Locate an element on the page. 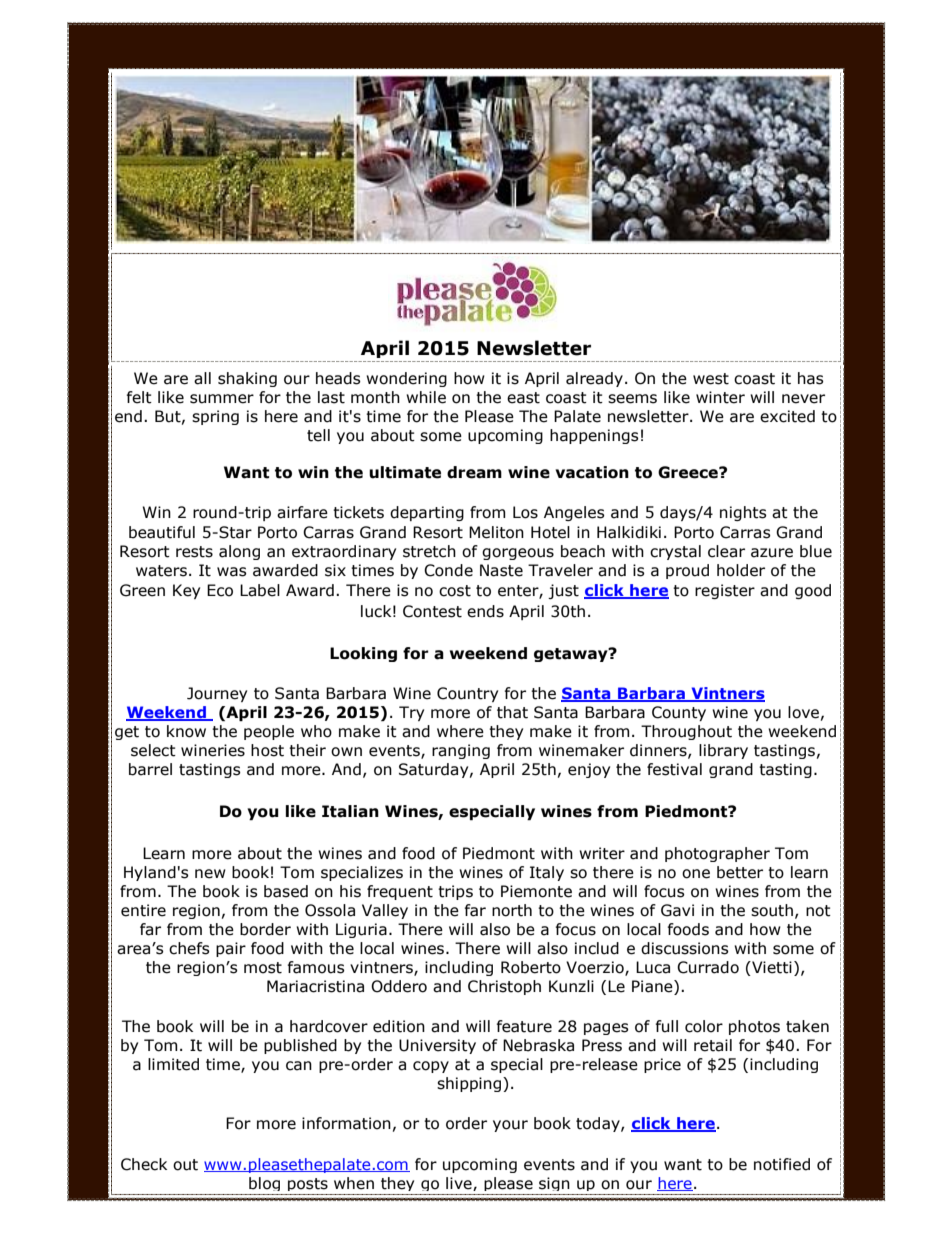 The width and height of the image is (952, 1233). library is located at coordinates (723, 751).
